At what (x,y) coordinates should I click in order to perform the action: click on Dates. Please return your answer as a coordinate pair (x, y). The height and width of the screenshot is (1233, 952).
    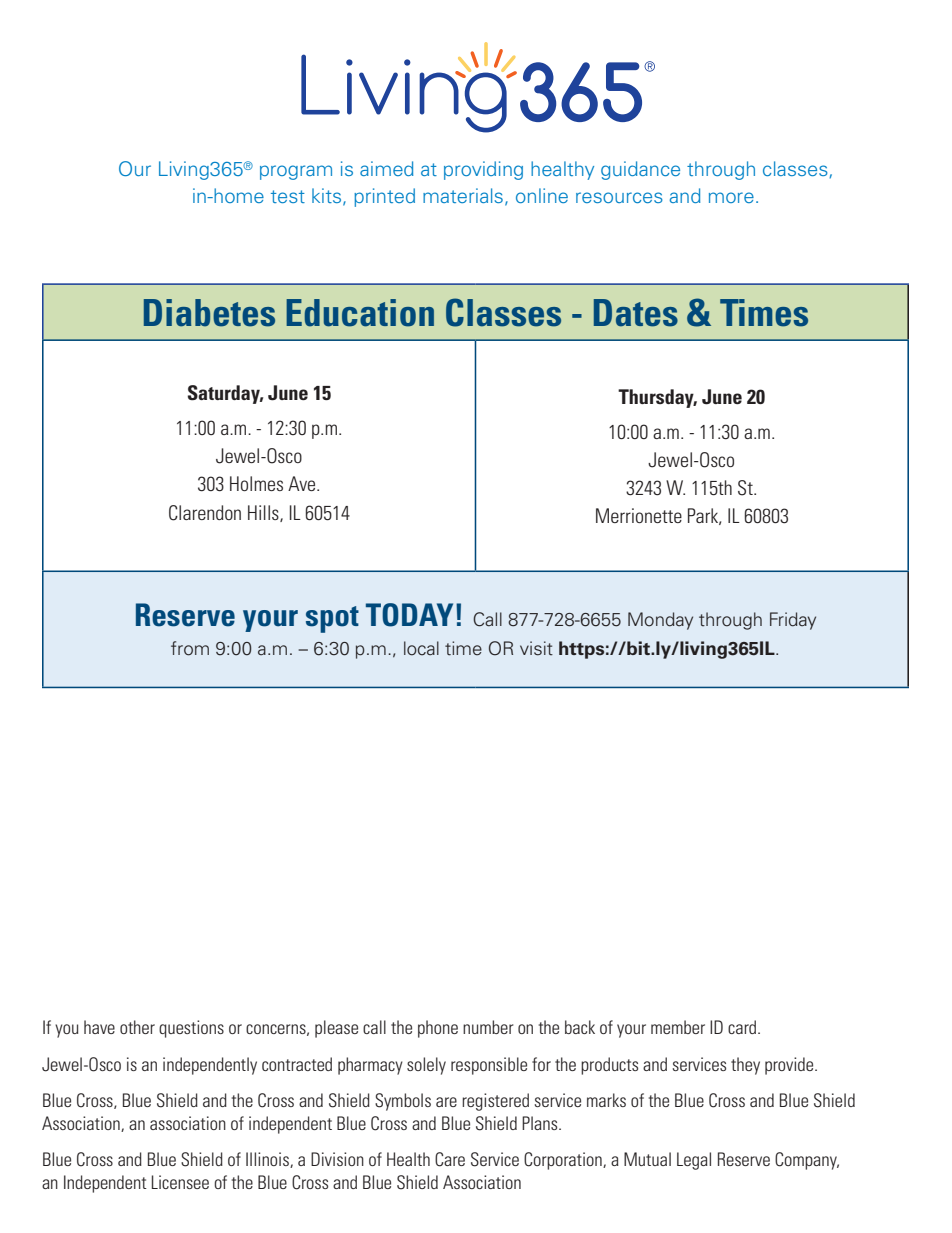
    Looking at the image, I should click on (636, 313).
